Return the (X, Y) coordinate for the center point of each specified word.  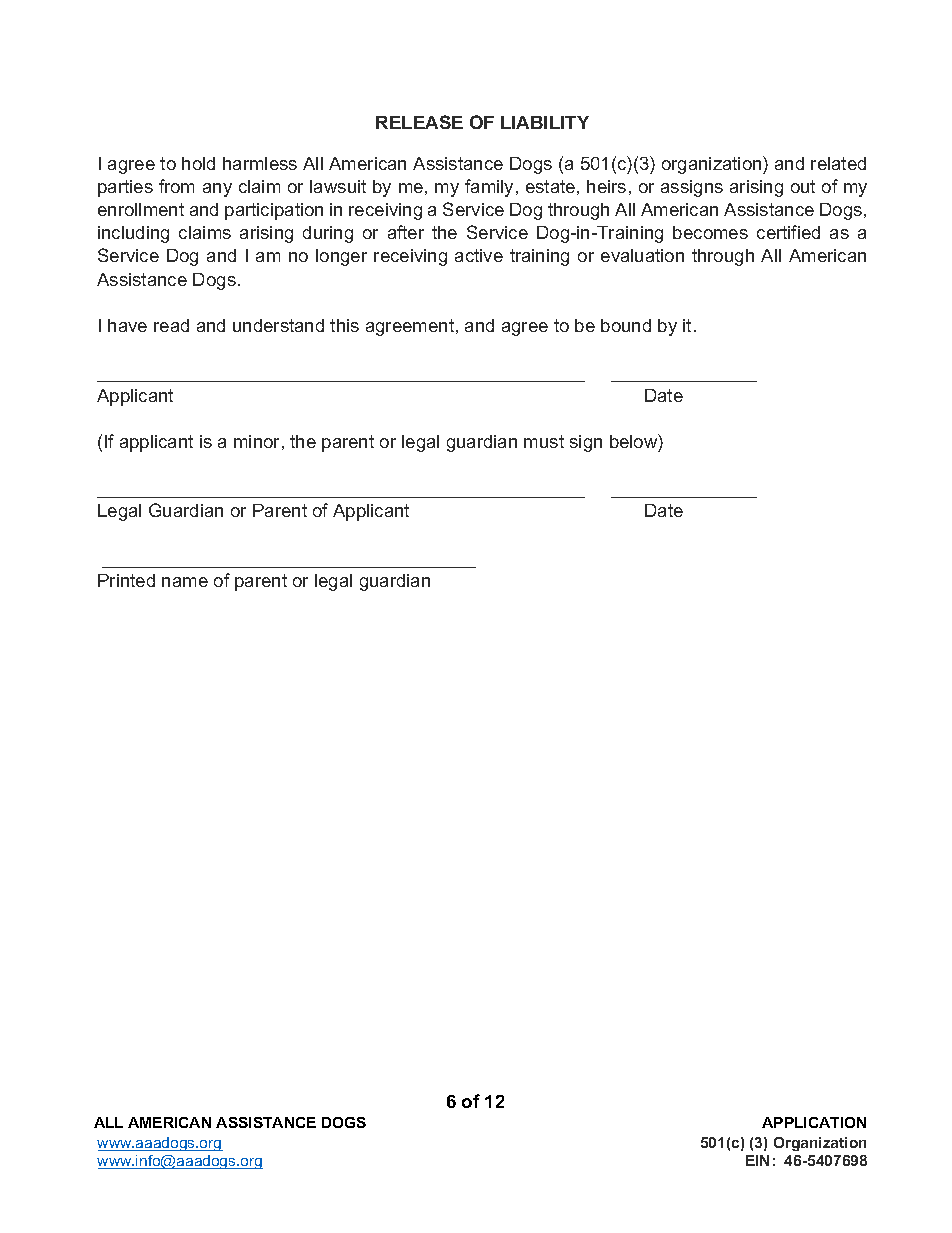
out (803, 186)
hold (198, 163)
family (491, 188)
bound (626, 325)
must (544, 441)
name (185, 582)
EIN (757, 1160)
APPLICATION (814, 1122)
